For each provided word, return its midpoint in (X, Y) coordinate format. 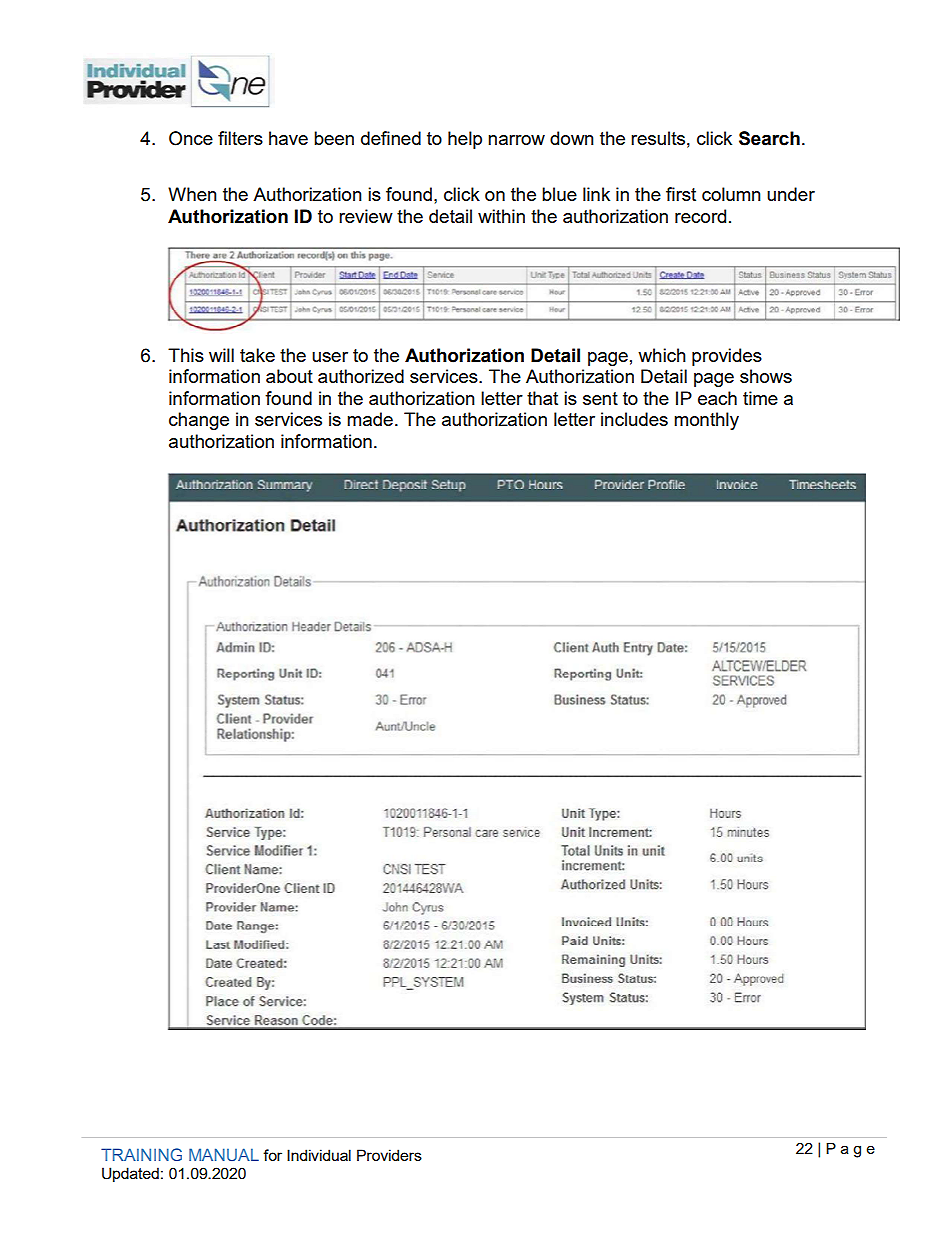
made (370, 419)
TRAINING (141, 1154)
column (731, 194)
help (465, 140)
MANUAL (224, 1154)
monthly (706, 421)
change (199, 421)
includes (634, 419)
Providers (389, 1155)
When (192, 194)
